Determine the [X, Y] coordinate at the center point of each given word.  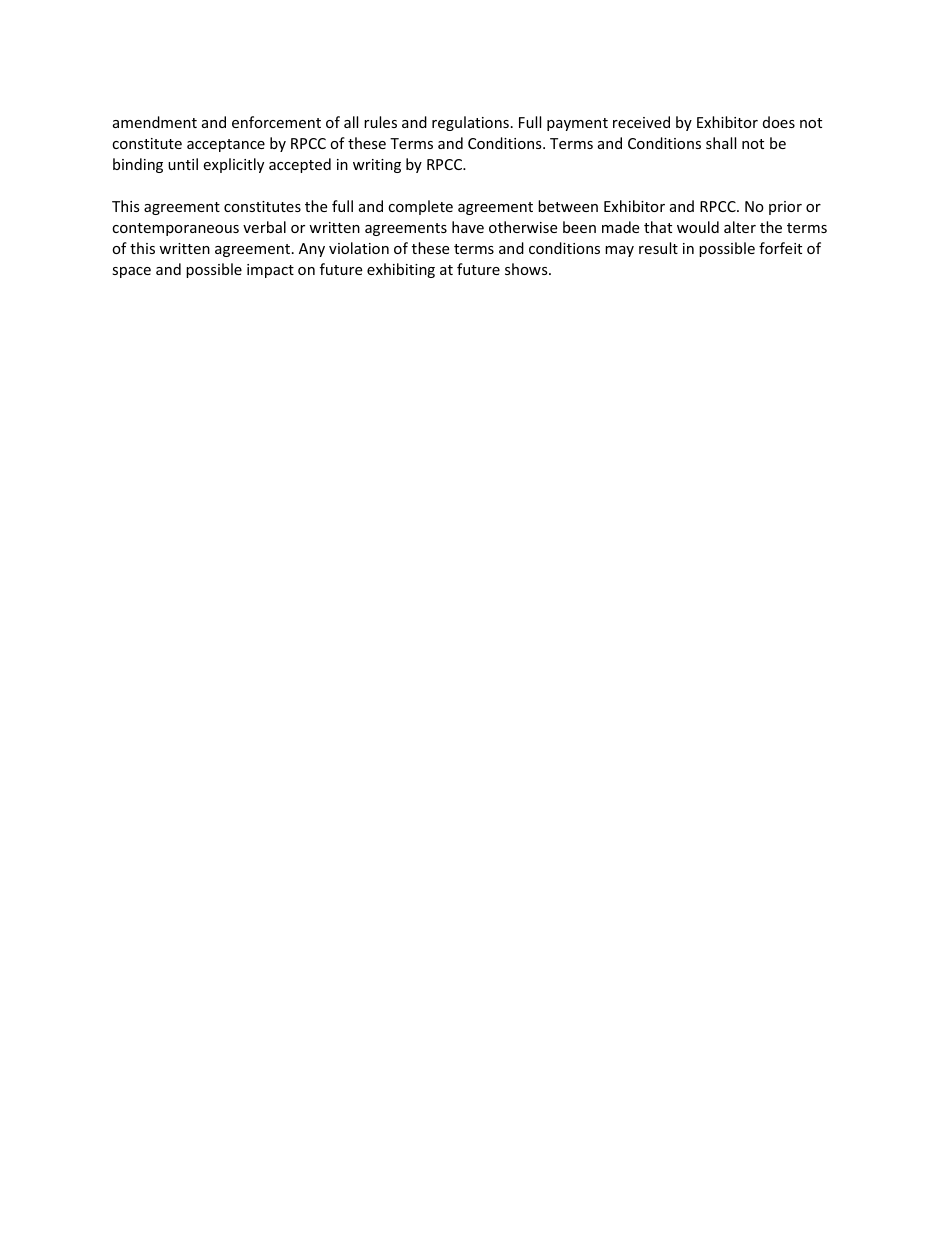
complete [420, 207]
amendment [155, 122]
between [568, 206]
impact [270, 271]
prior [785, 208]
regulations [470, 123]
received [641, 122]
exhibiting [401, 270]
